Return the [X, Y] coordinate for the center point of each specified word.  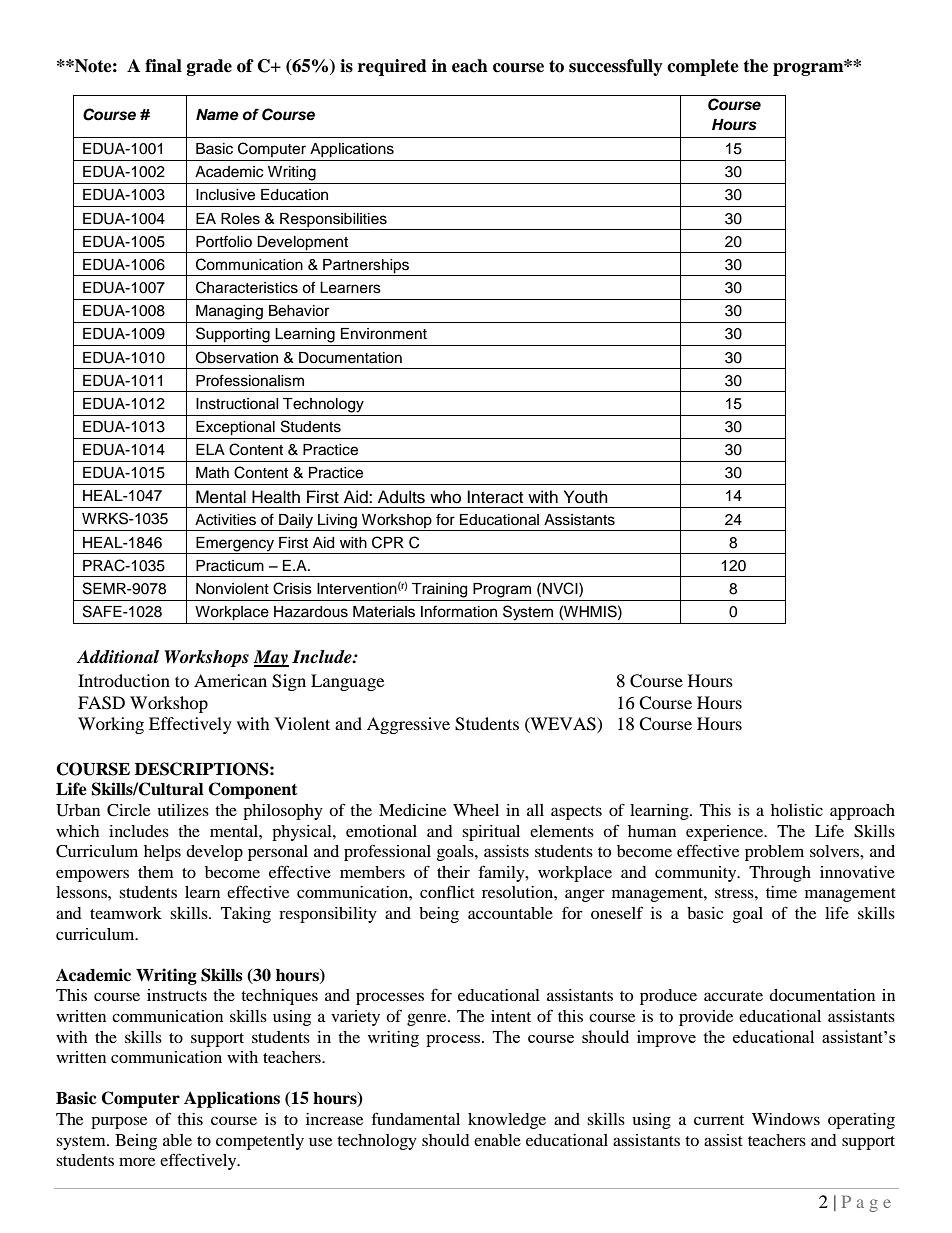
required [392, 67]
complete [703, 67]
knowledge [507, 1121]
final [163, 66]
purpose [119, 1122]
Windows [786, 1119]
